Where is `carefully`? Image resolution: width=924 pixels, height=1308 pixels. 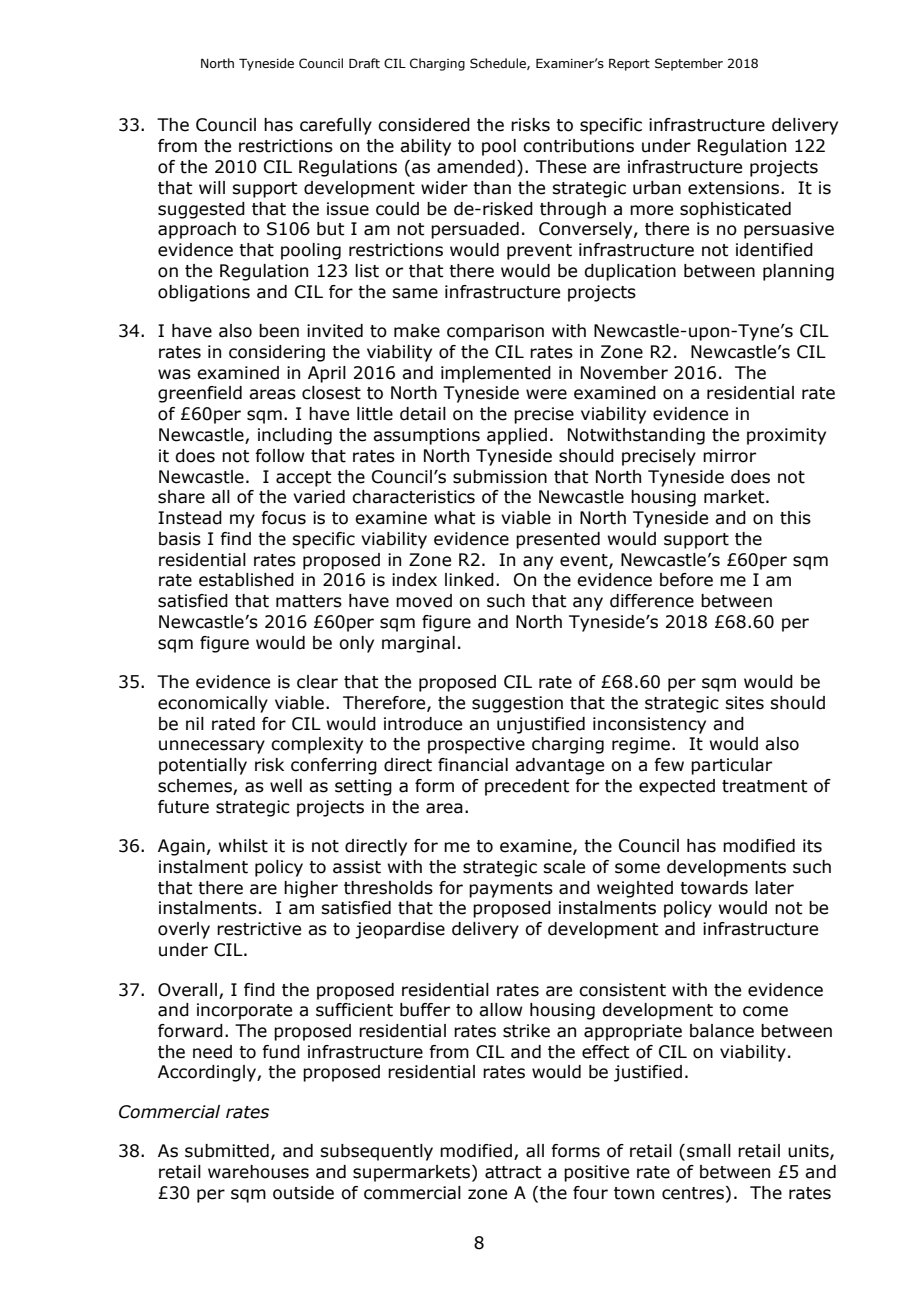
carefully is located at coordinates (336, 126).
